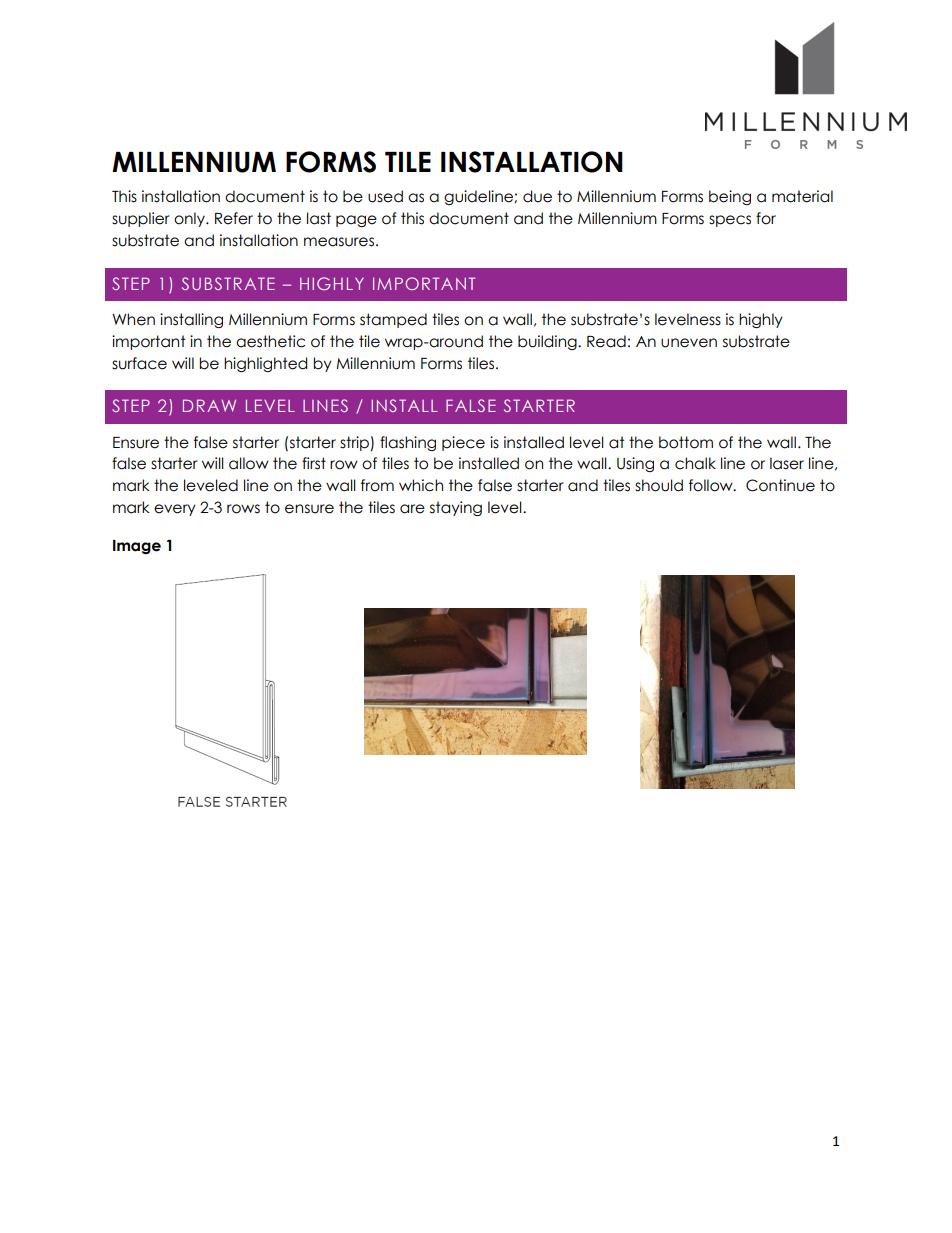 The image size is (952, 1233). I want to click on uneven, so click(689, 343).
